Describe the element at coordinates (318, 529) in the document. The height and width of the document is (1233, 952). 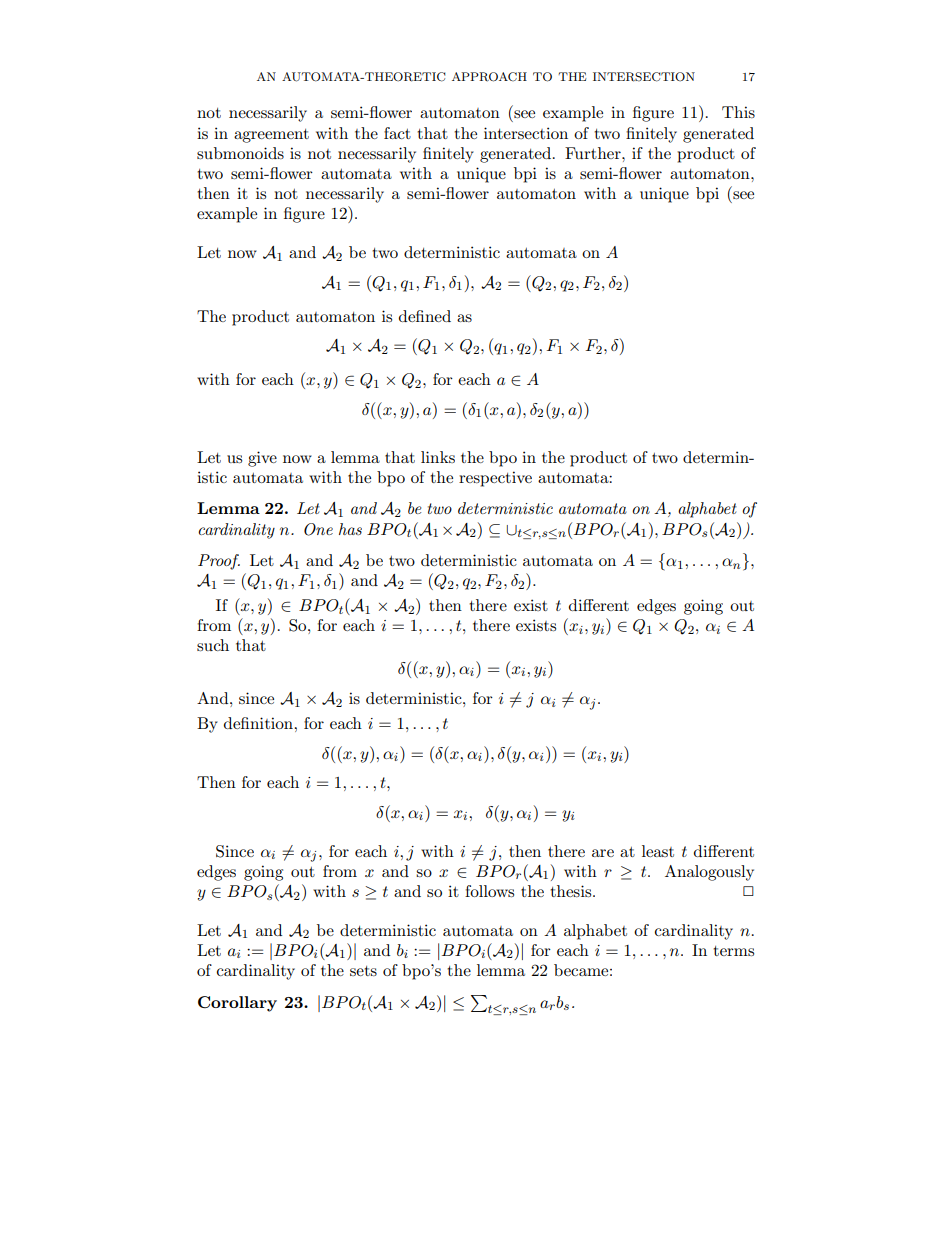
I see `One` at that location.
